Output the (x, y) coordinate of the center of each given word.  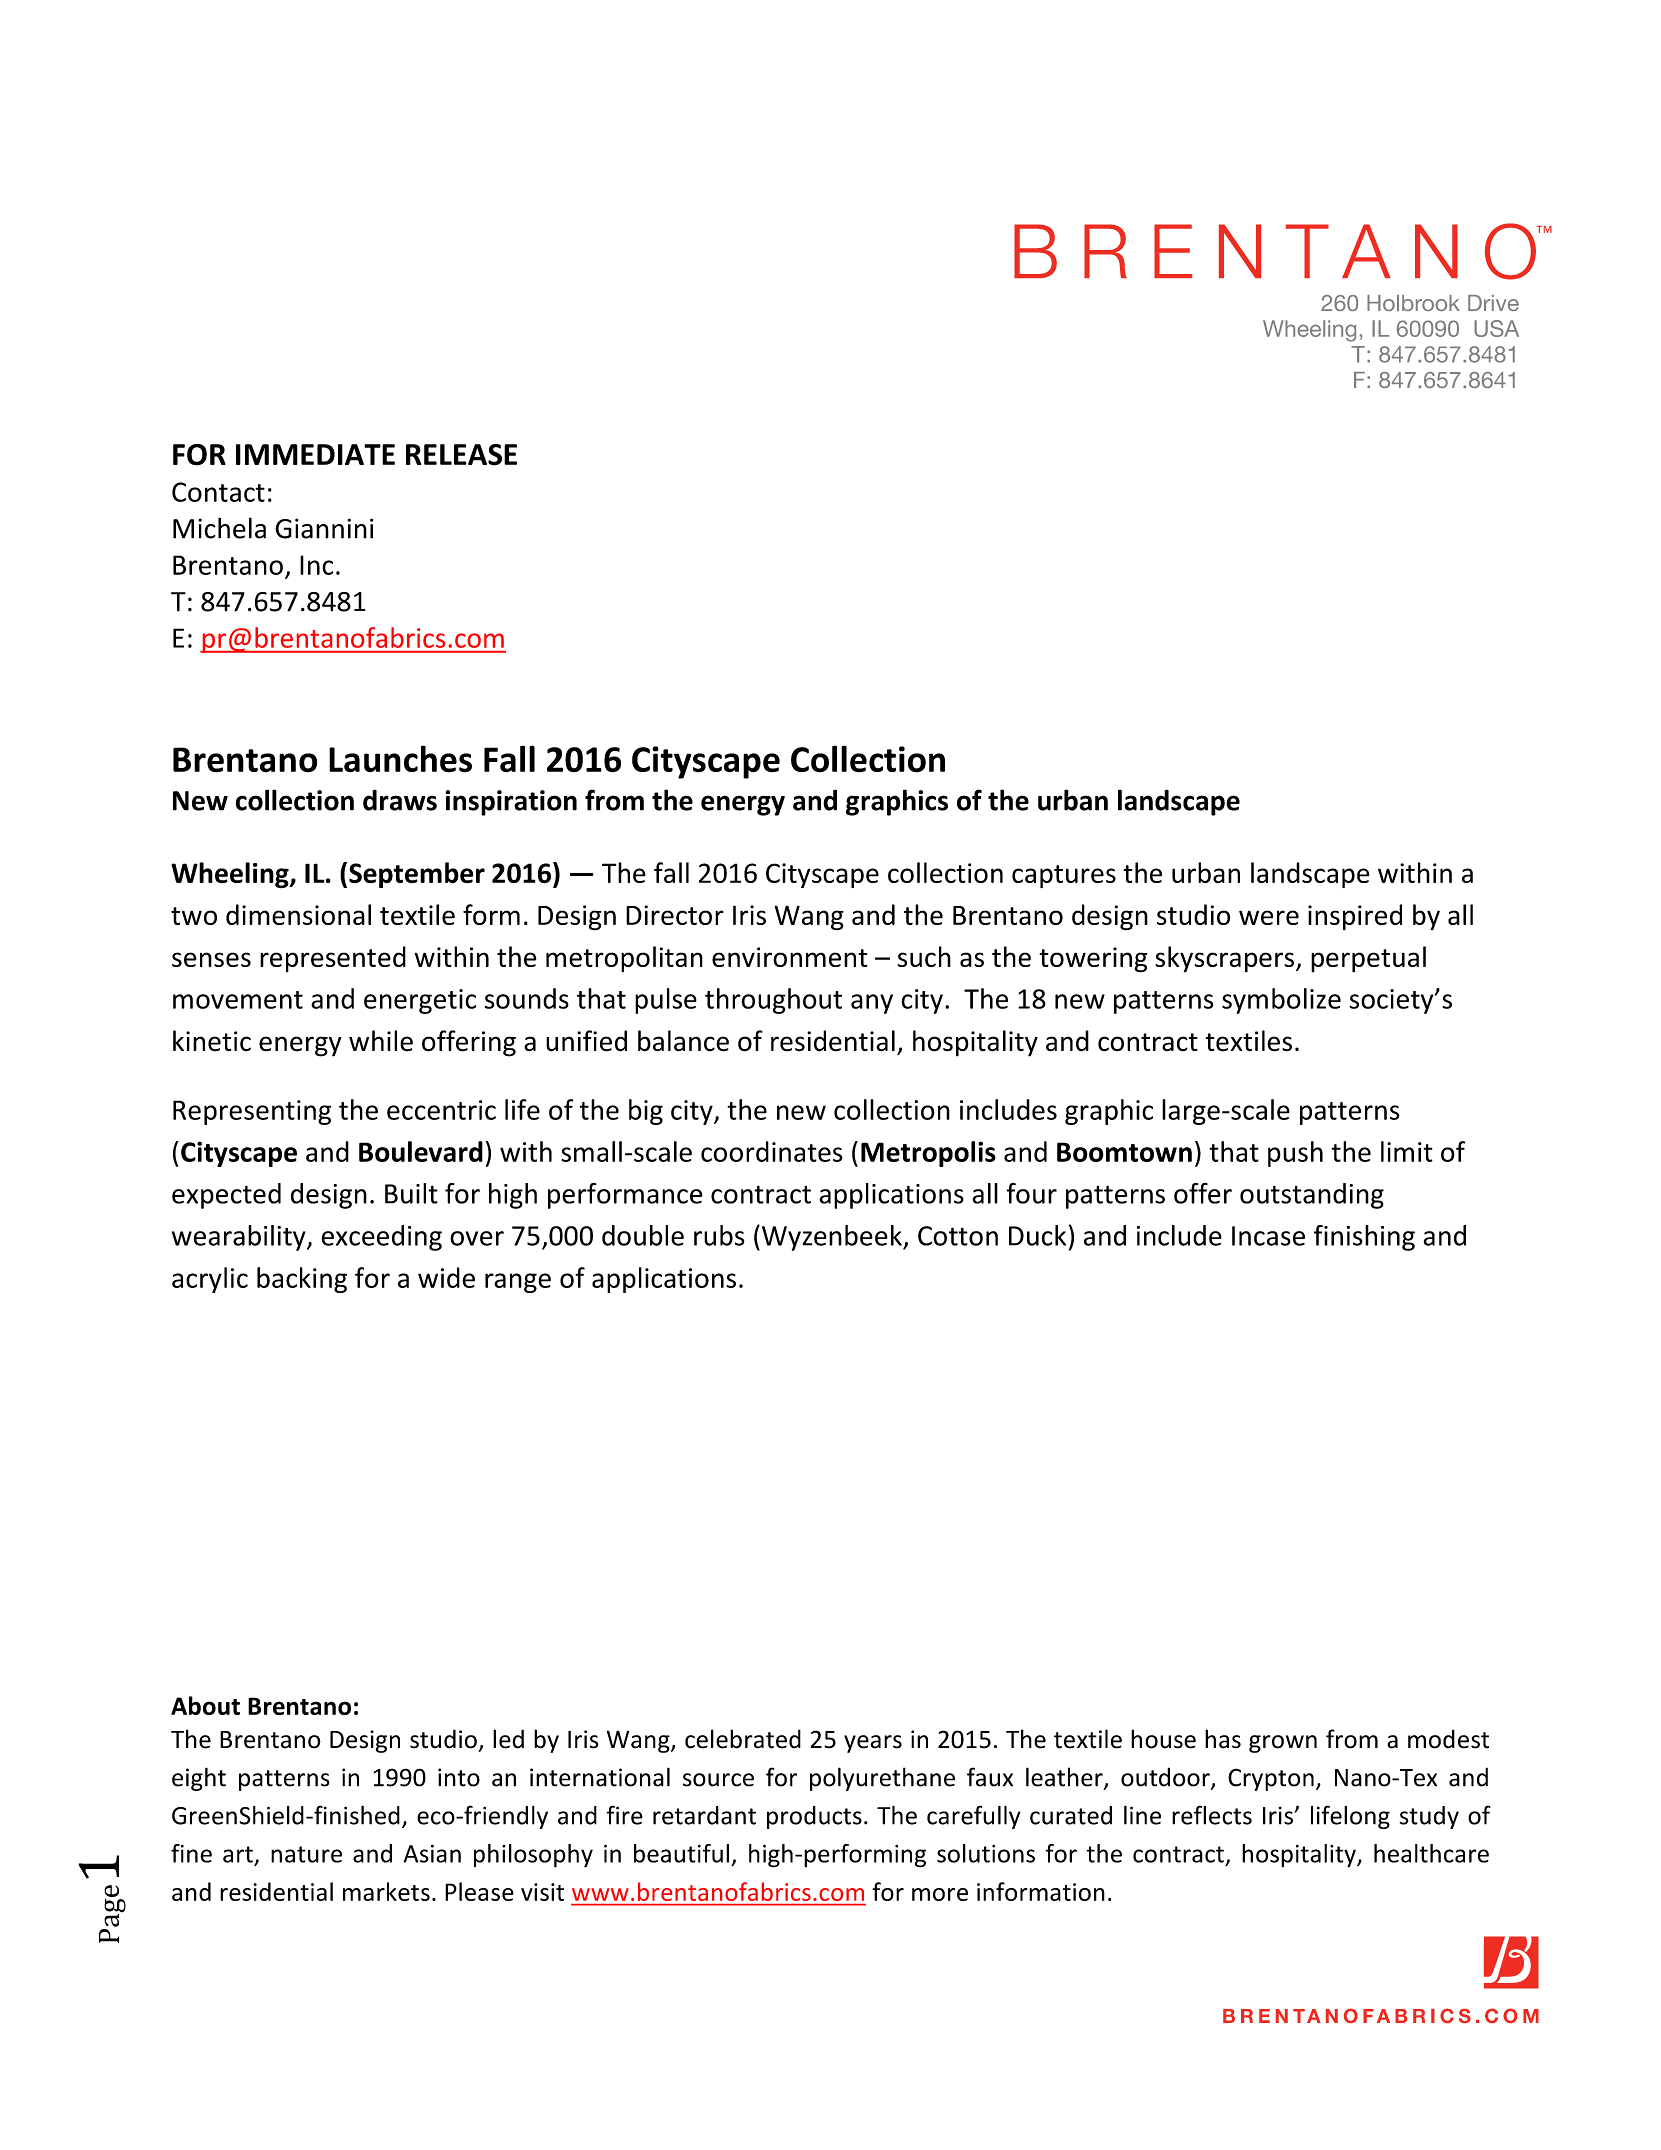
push (1295, 1154)
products (814, 1817)
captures (1064, 876)
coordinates (772, 1151)
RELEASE (461, 455)
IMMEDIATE (315, 454)
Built (411, 1193)
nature (306, 1854)
